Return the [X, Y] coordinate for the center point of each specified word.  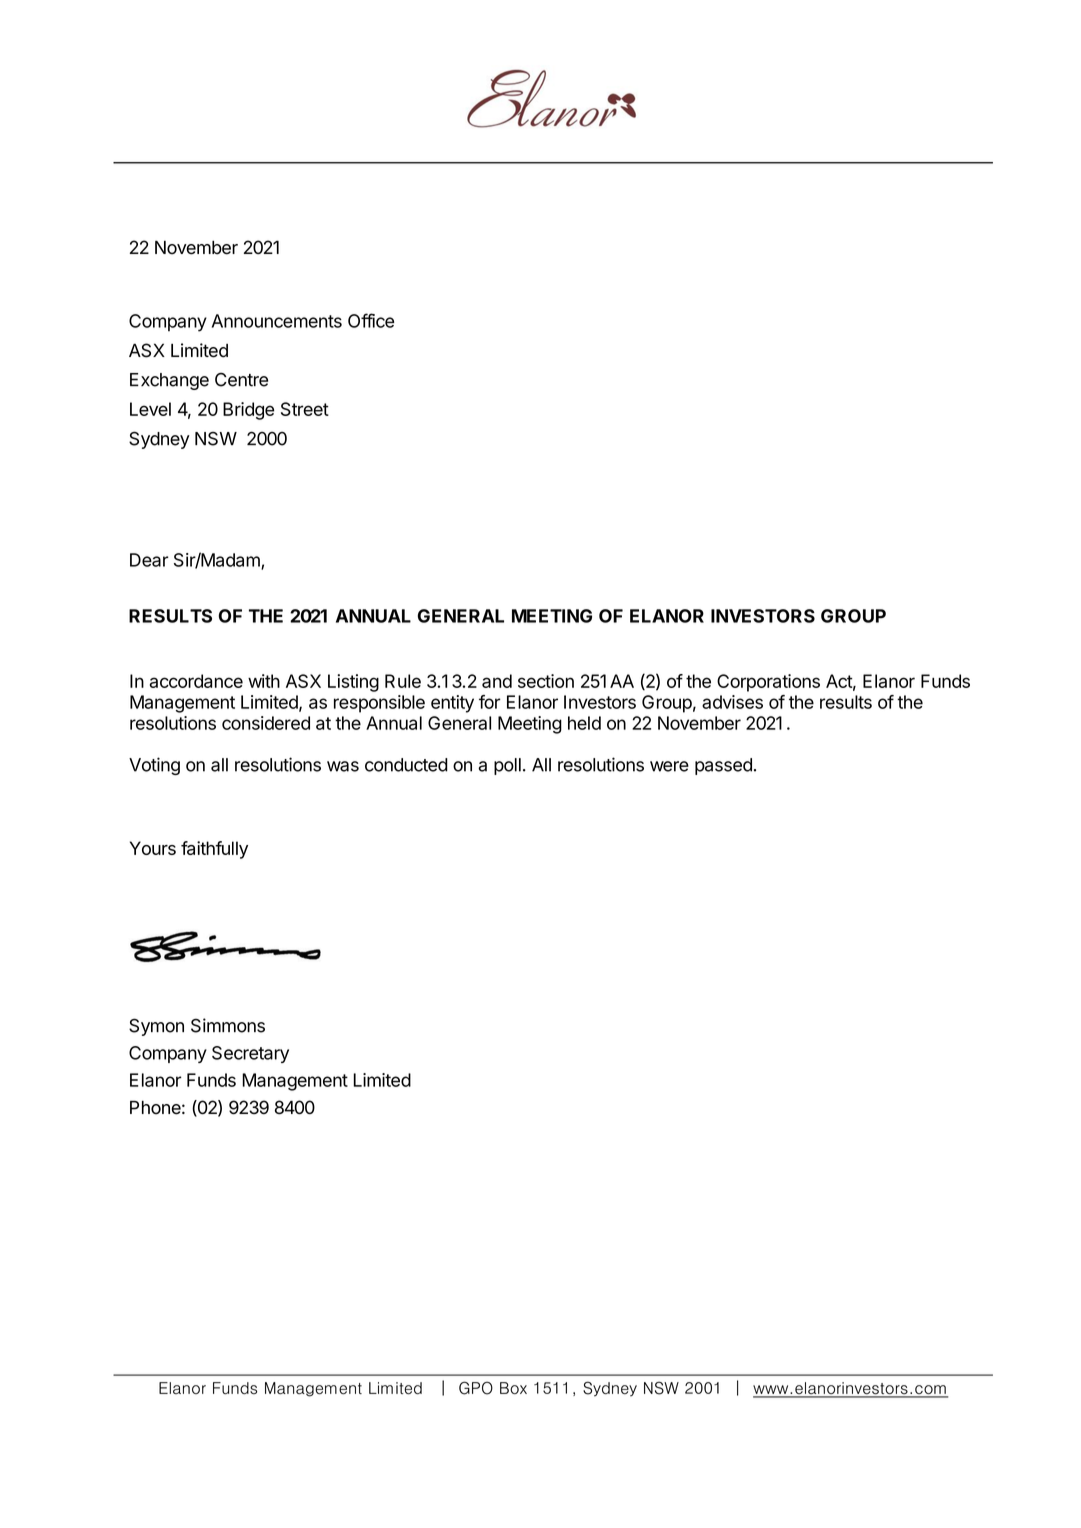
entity [452, 704]
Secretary [250, 1054]
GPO [476, 1388]
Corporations [768, 683]
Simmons [228, 1025]
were [669, 766]
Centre [241, 380]
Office [371, 320]
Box [513, 1388]
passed [723, 766]
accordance [196, 681]
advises [732, 702]
